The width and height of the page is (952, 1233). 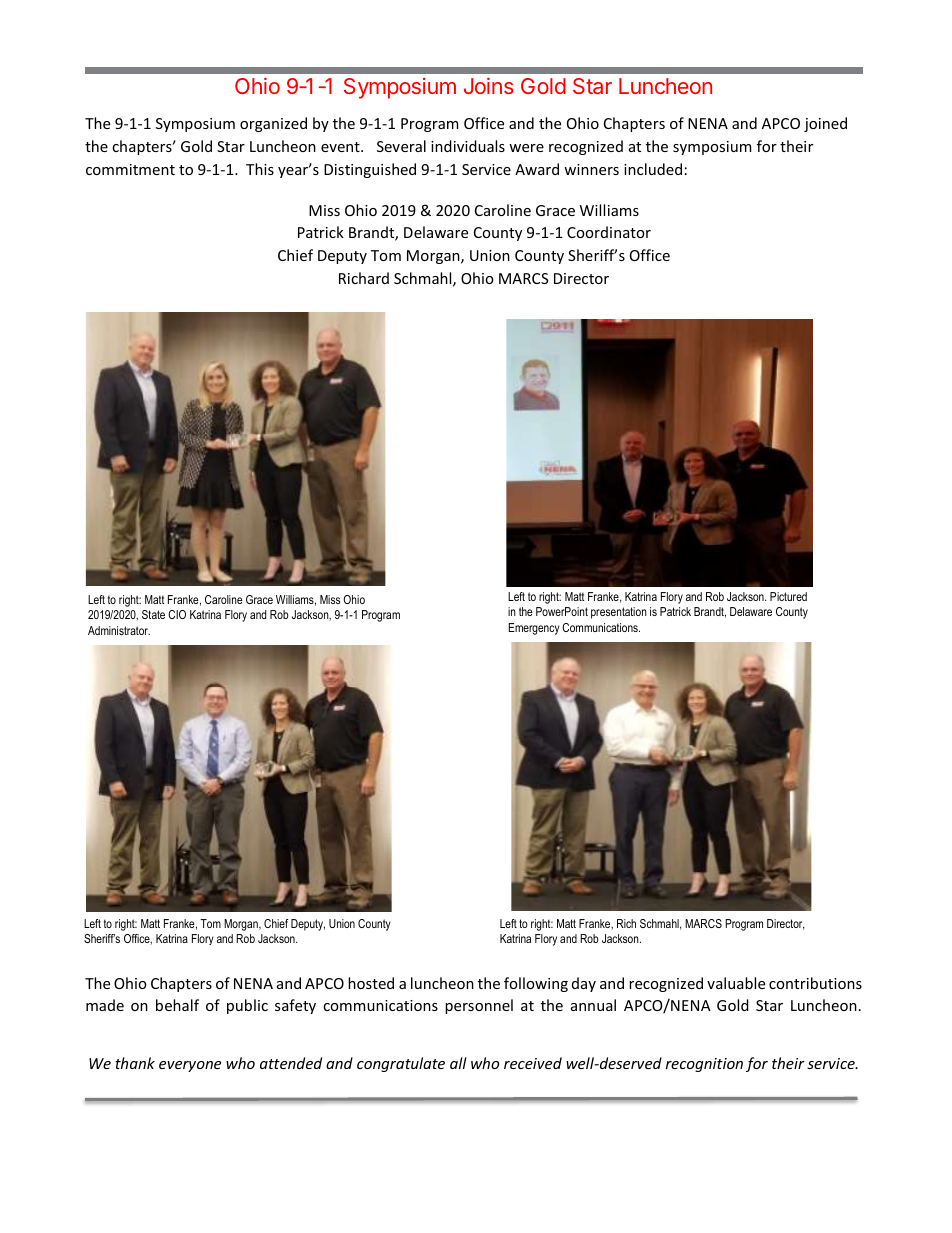 I want to click on individuals, so click(x=468, y=146).
